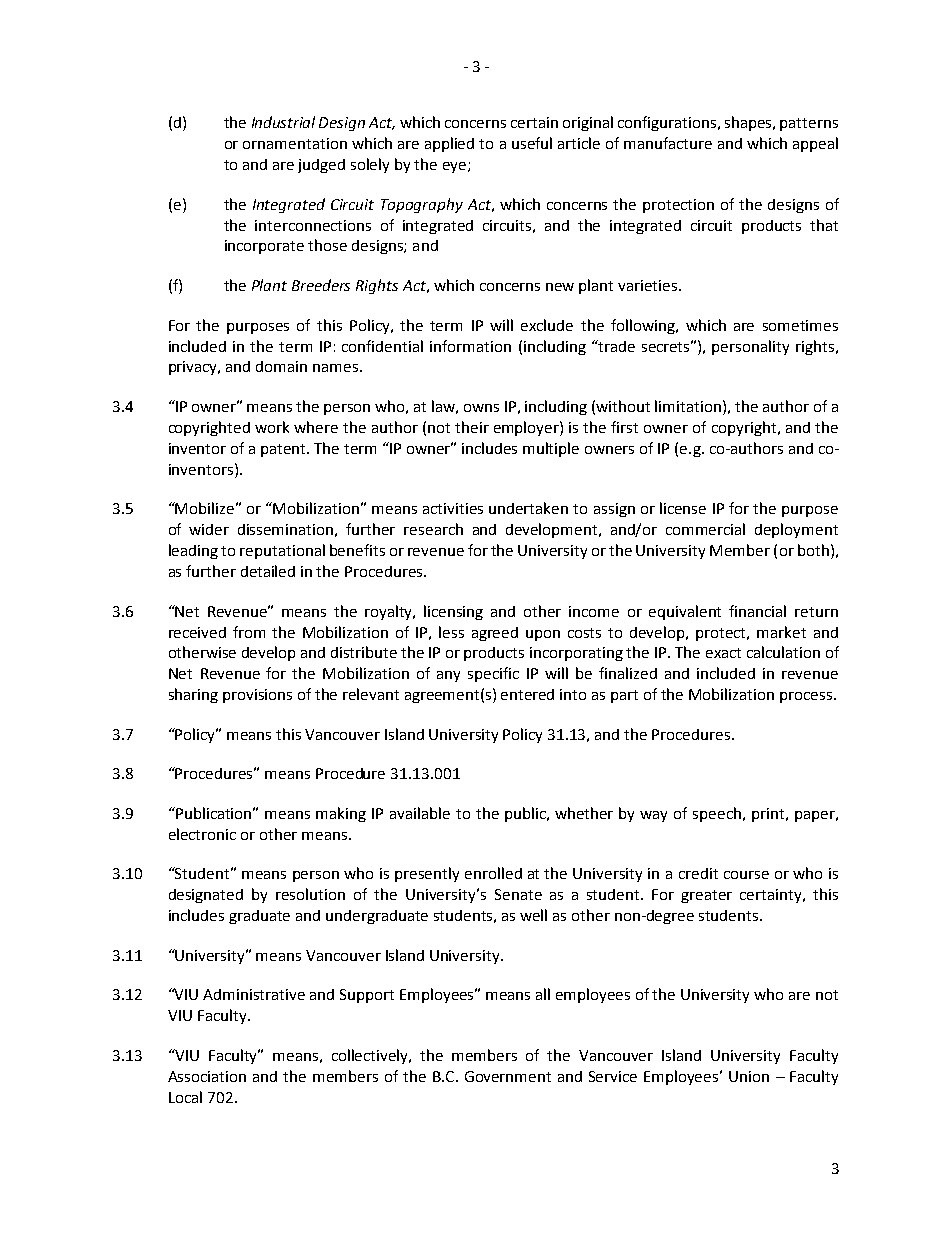  Describe the element at coordinates (527, 694) in the screenshot. I see `entered` at that location.
